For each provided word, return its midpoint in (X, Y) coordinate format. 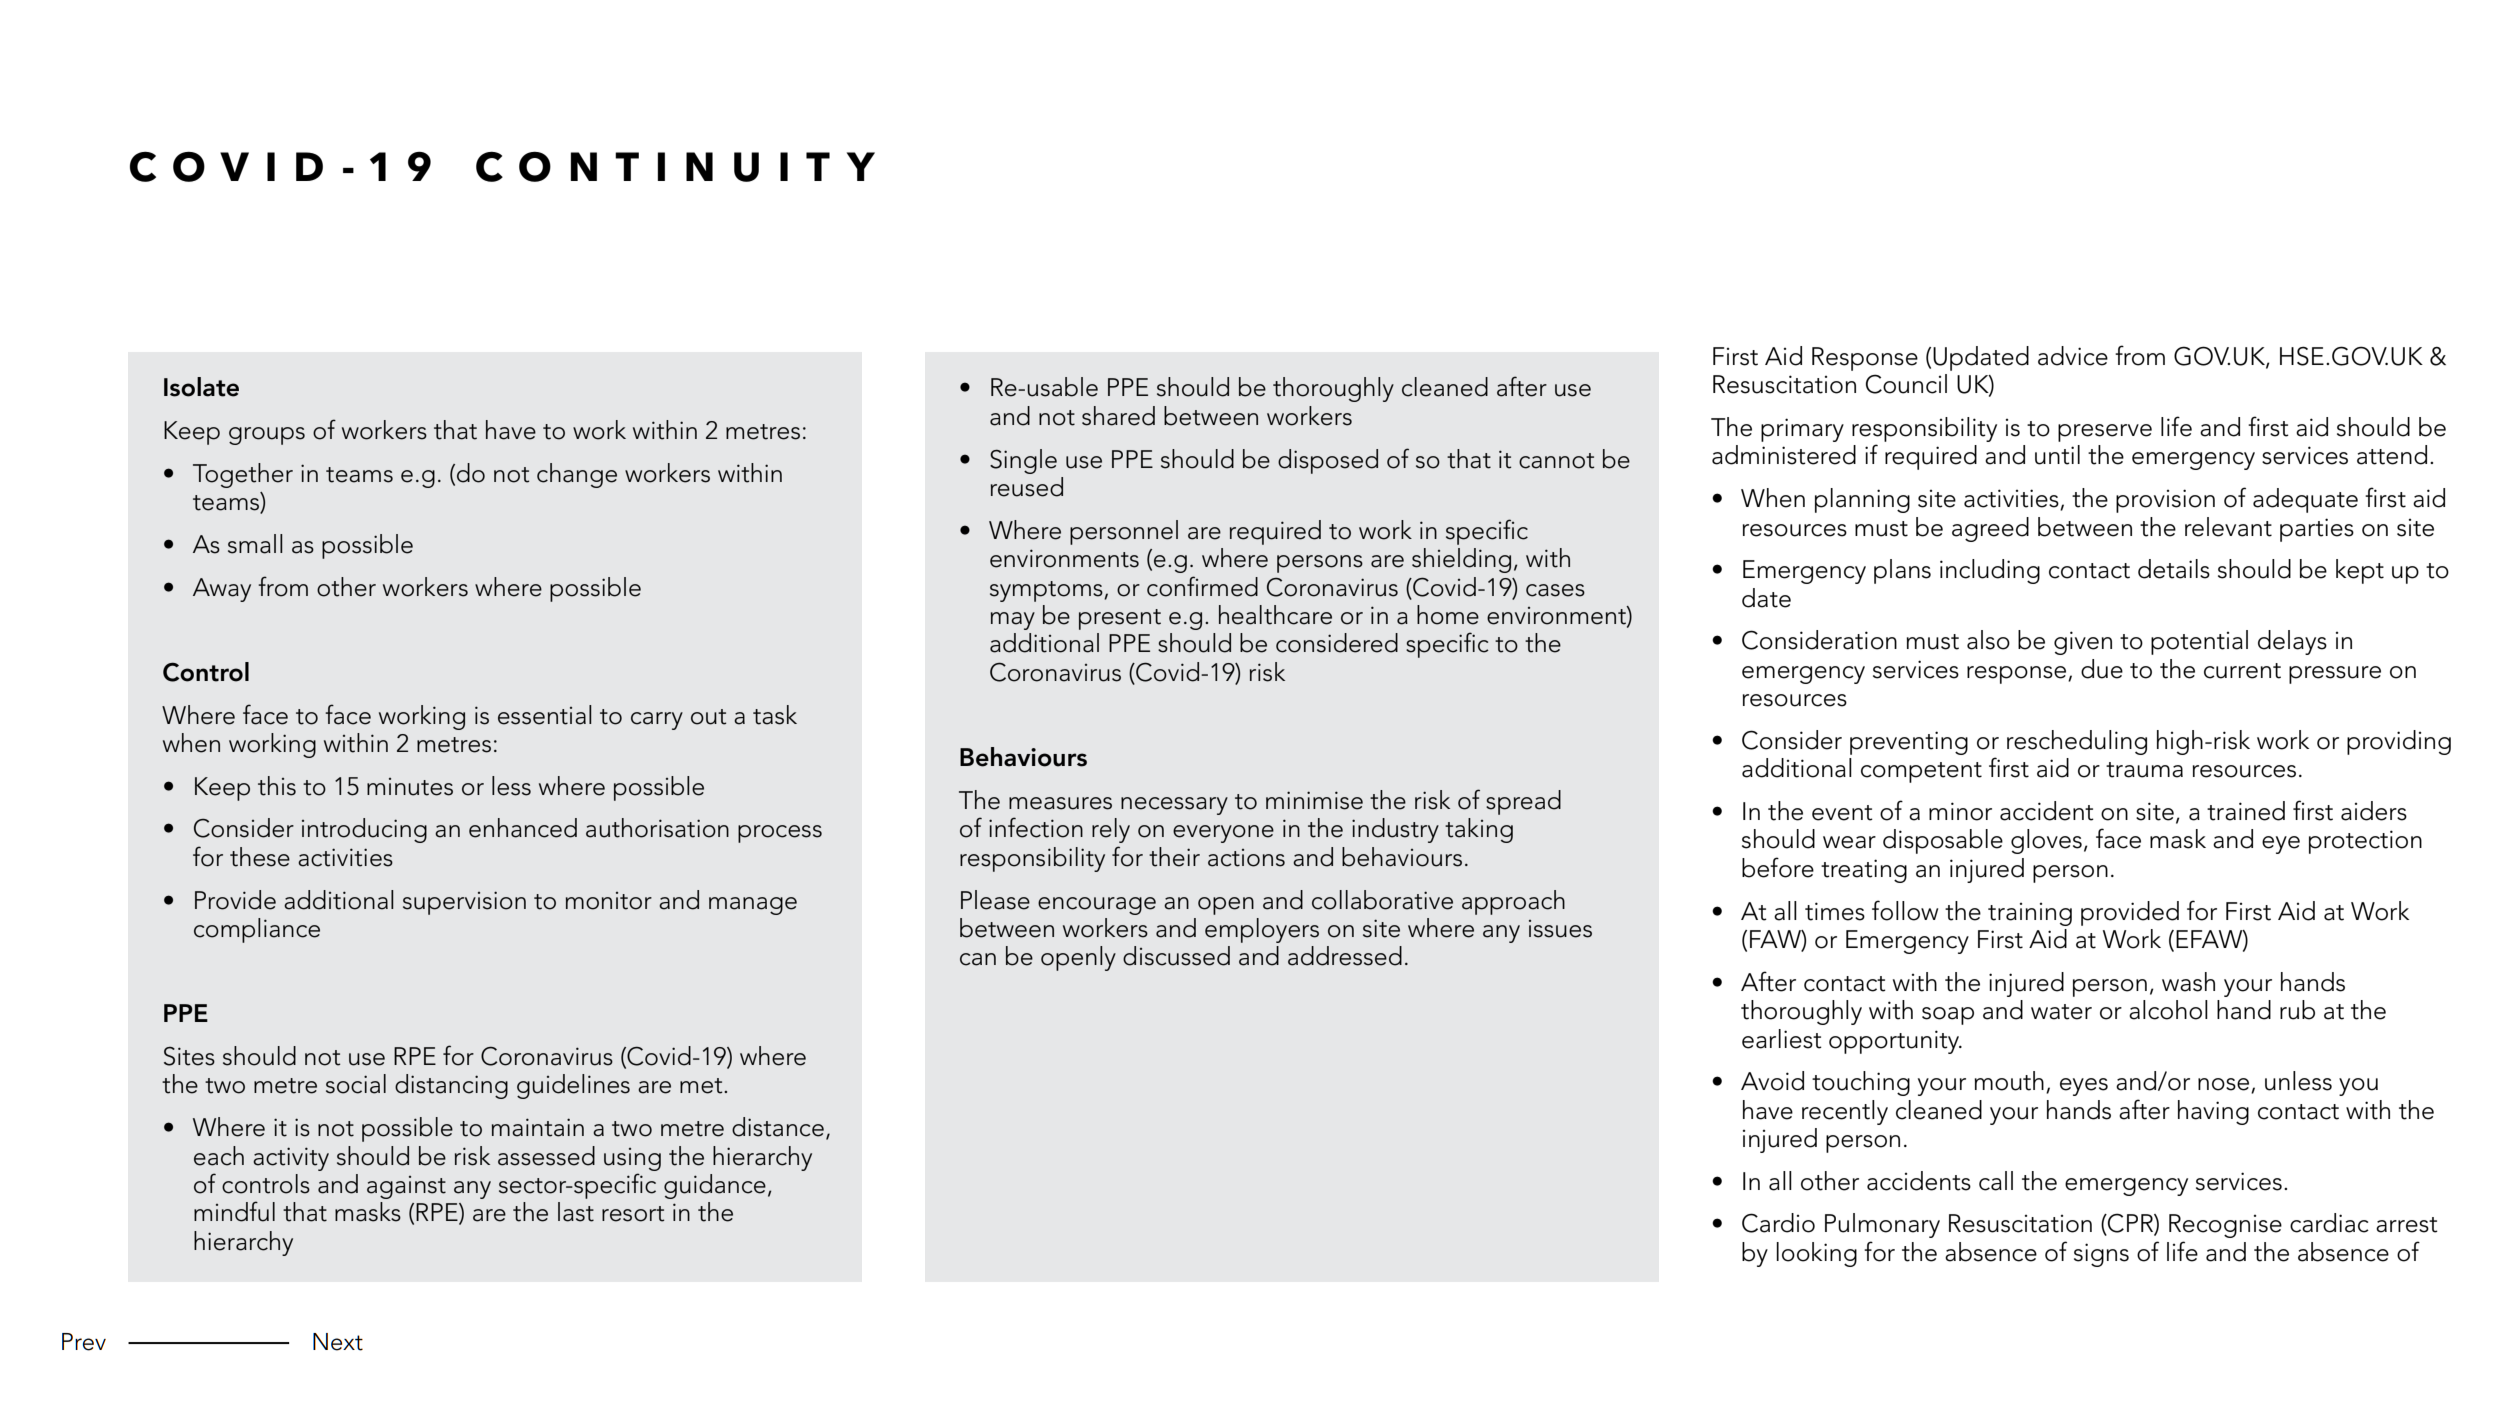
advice (2073, 356)
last (576, 1212)
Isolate (201, 387)
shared (1118, 416)
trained (2246, 811)
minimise (1314, 800)
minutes (410, 787)
